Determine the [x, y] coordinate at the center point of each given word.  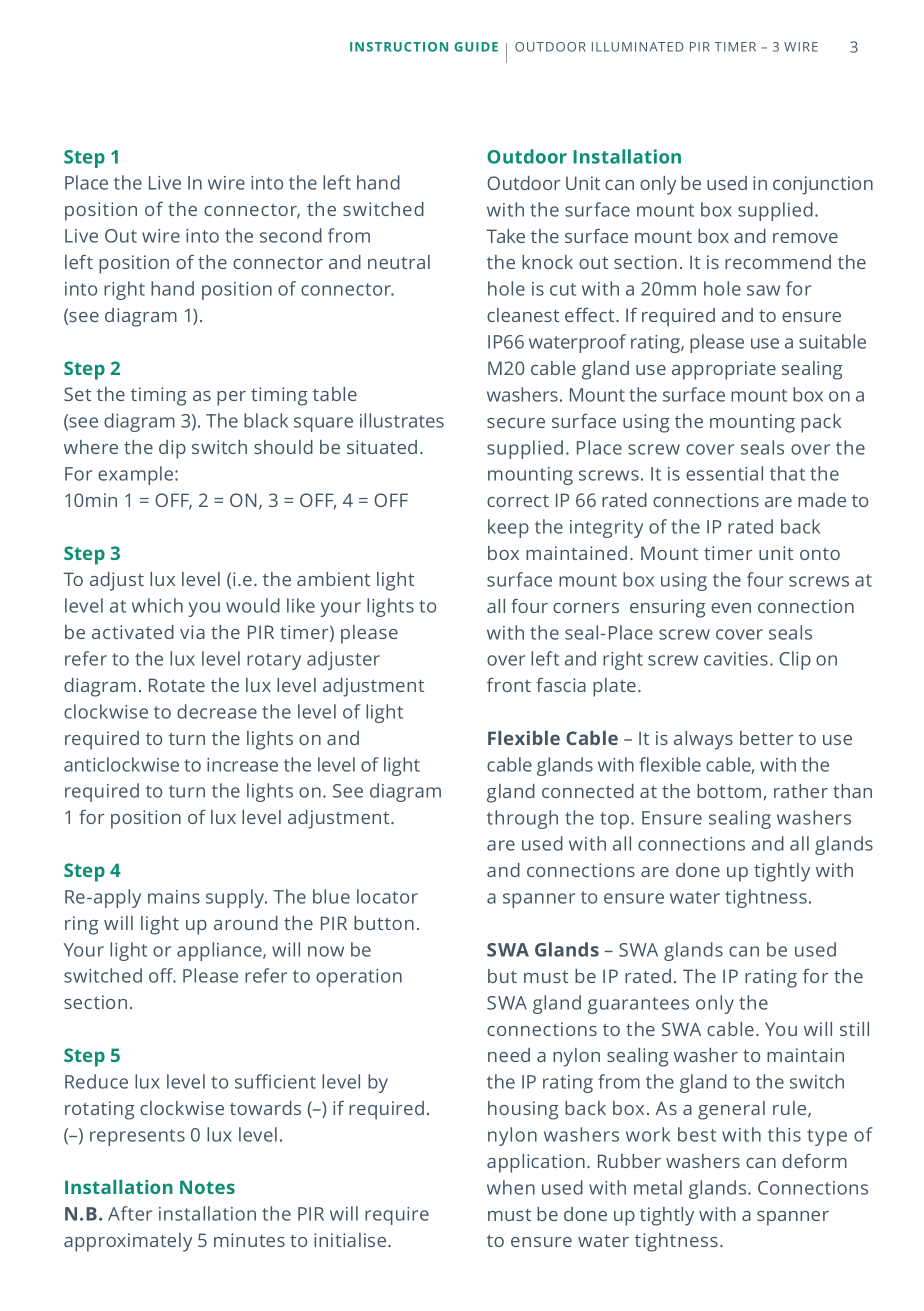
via [192, 632]
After [130, 1213]
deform [814, 1160]
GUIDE [476, 47]
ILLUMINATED [638, 47]
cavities [737, 659]
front [509, 684]
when [511, 1187]
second [291, 235]
